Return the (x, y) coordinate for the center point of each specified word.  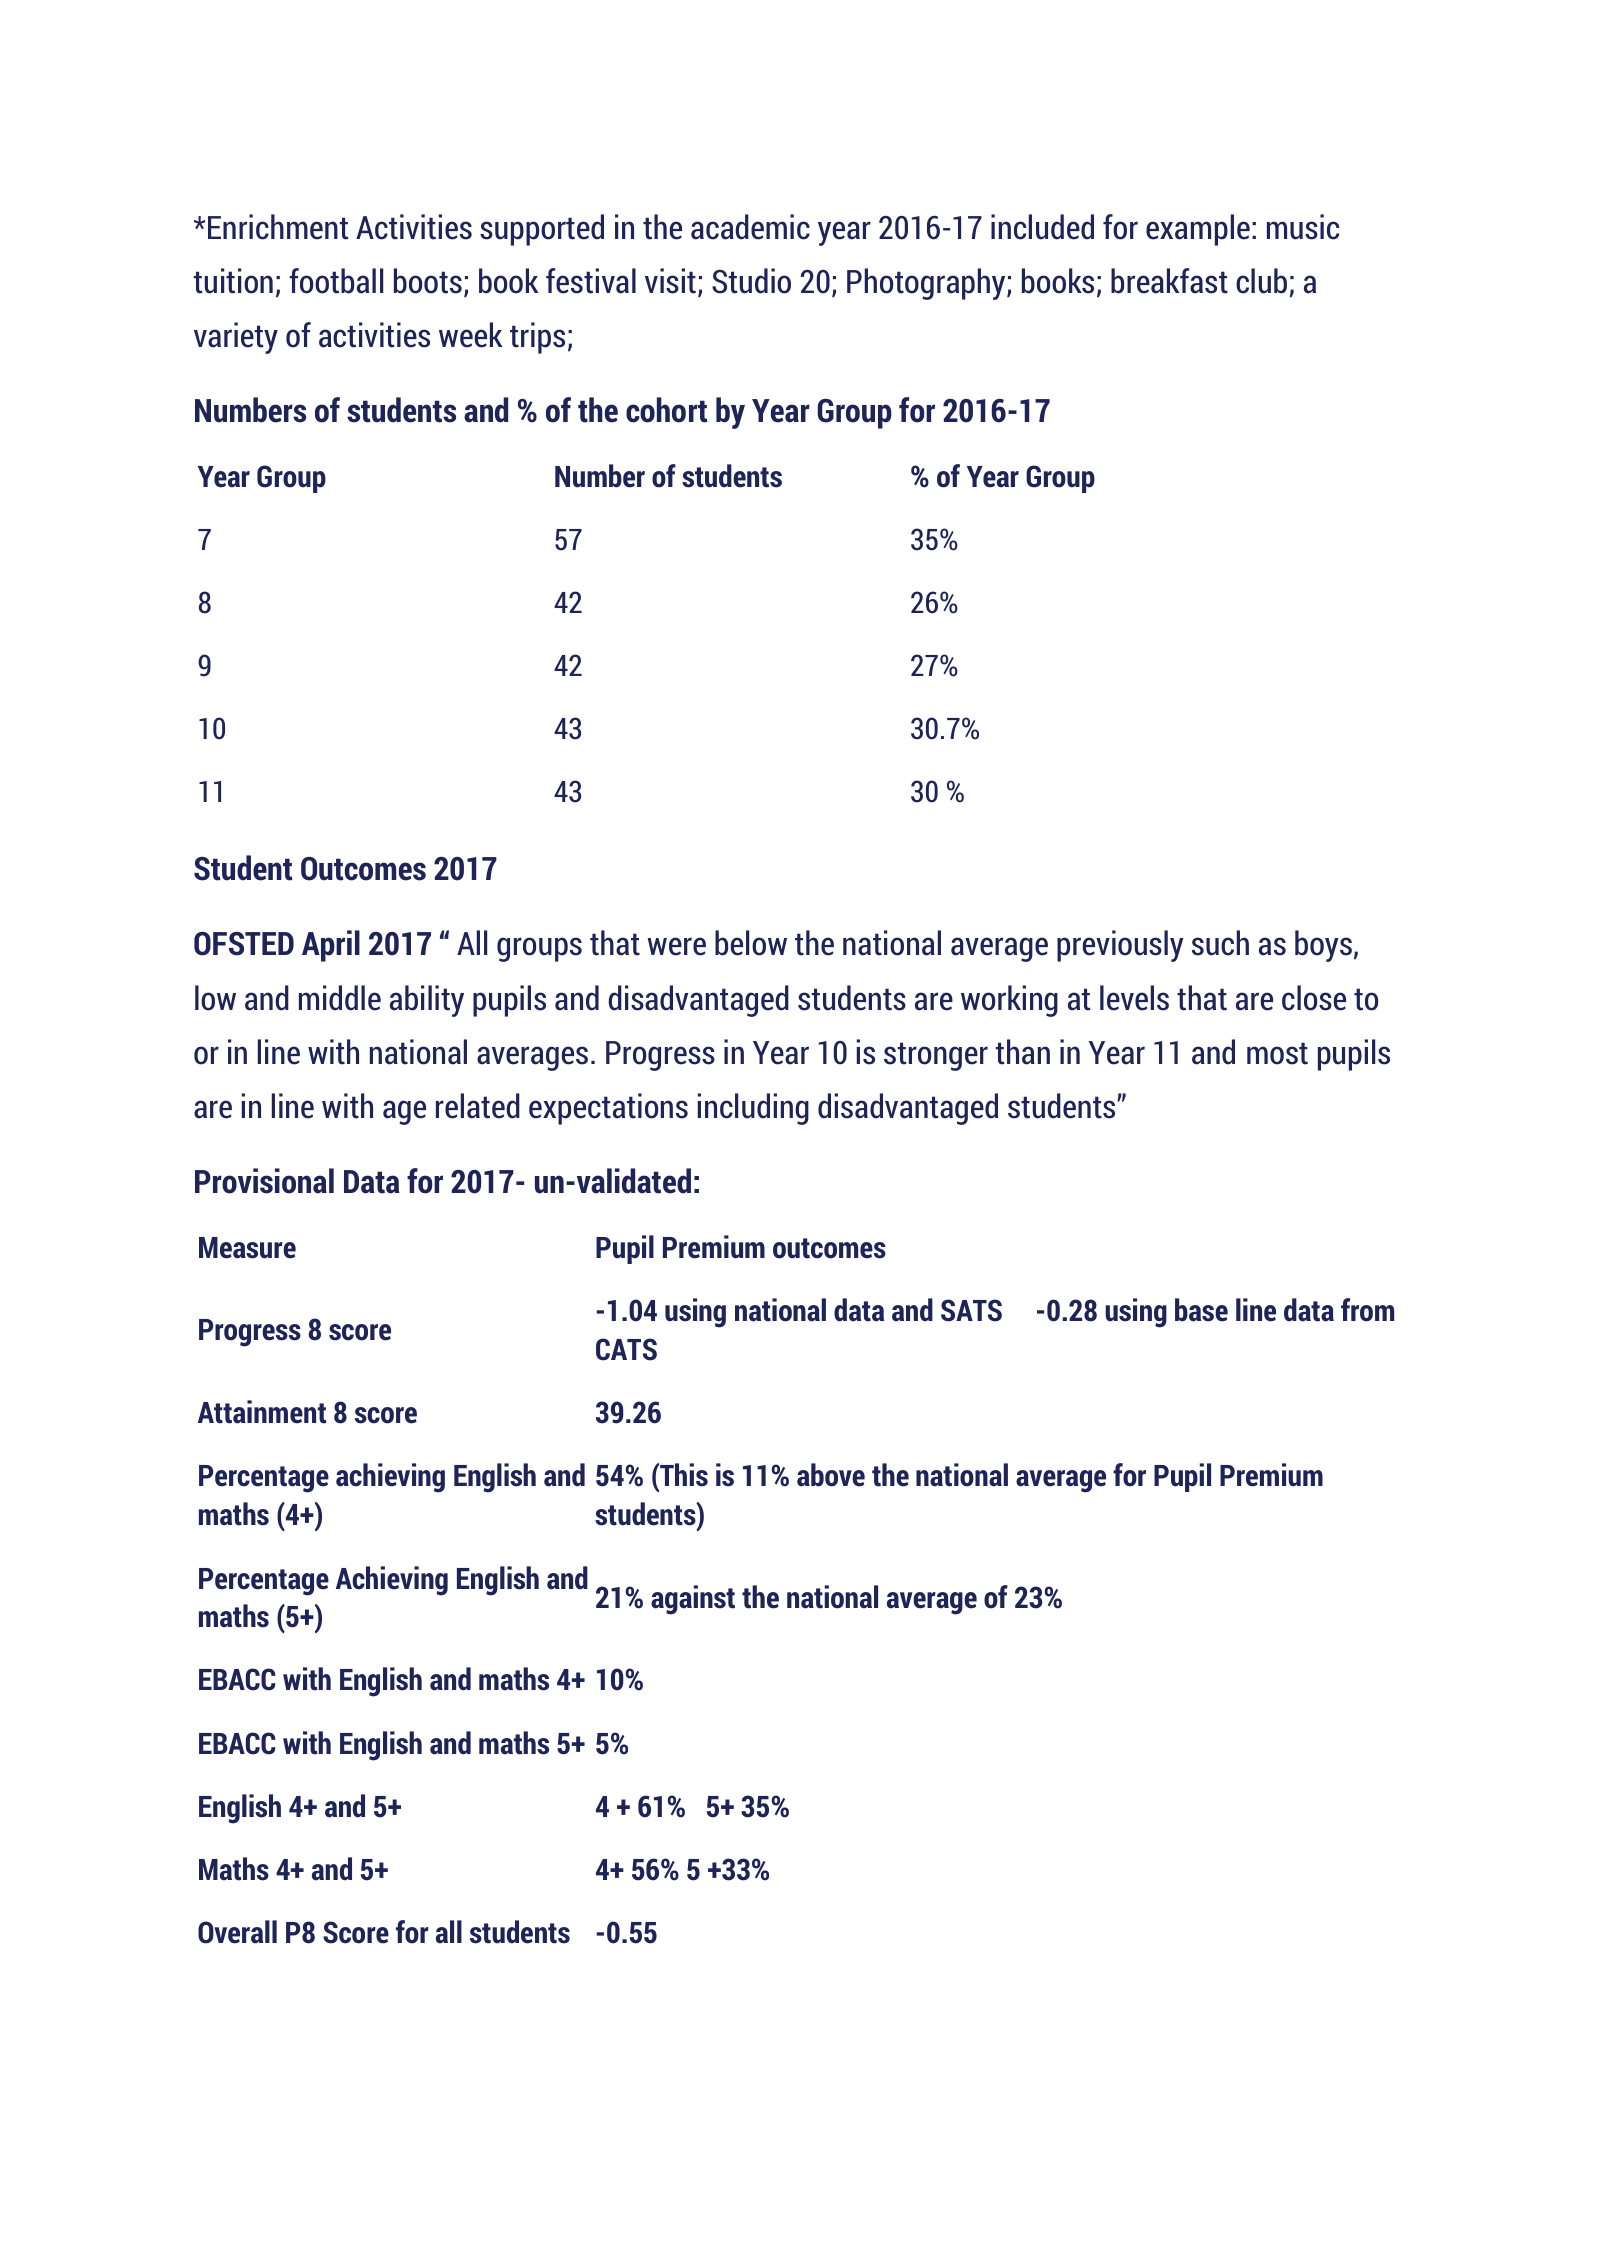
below (751, 943)
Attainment (262, 1412)
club (1261, 281)
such (1220, 943)
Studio (751, 281)
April (331, 946)
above (831, 1475)
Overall (237, 1932)
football (336, 281)
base (1201, 1310)
